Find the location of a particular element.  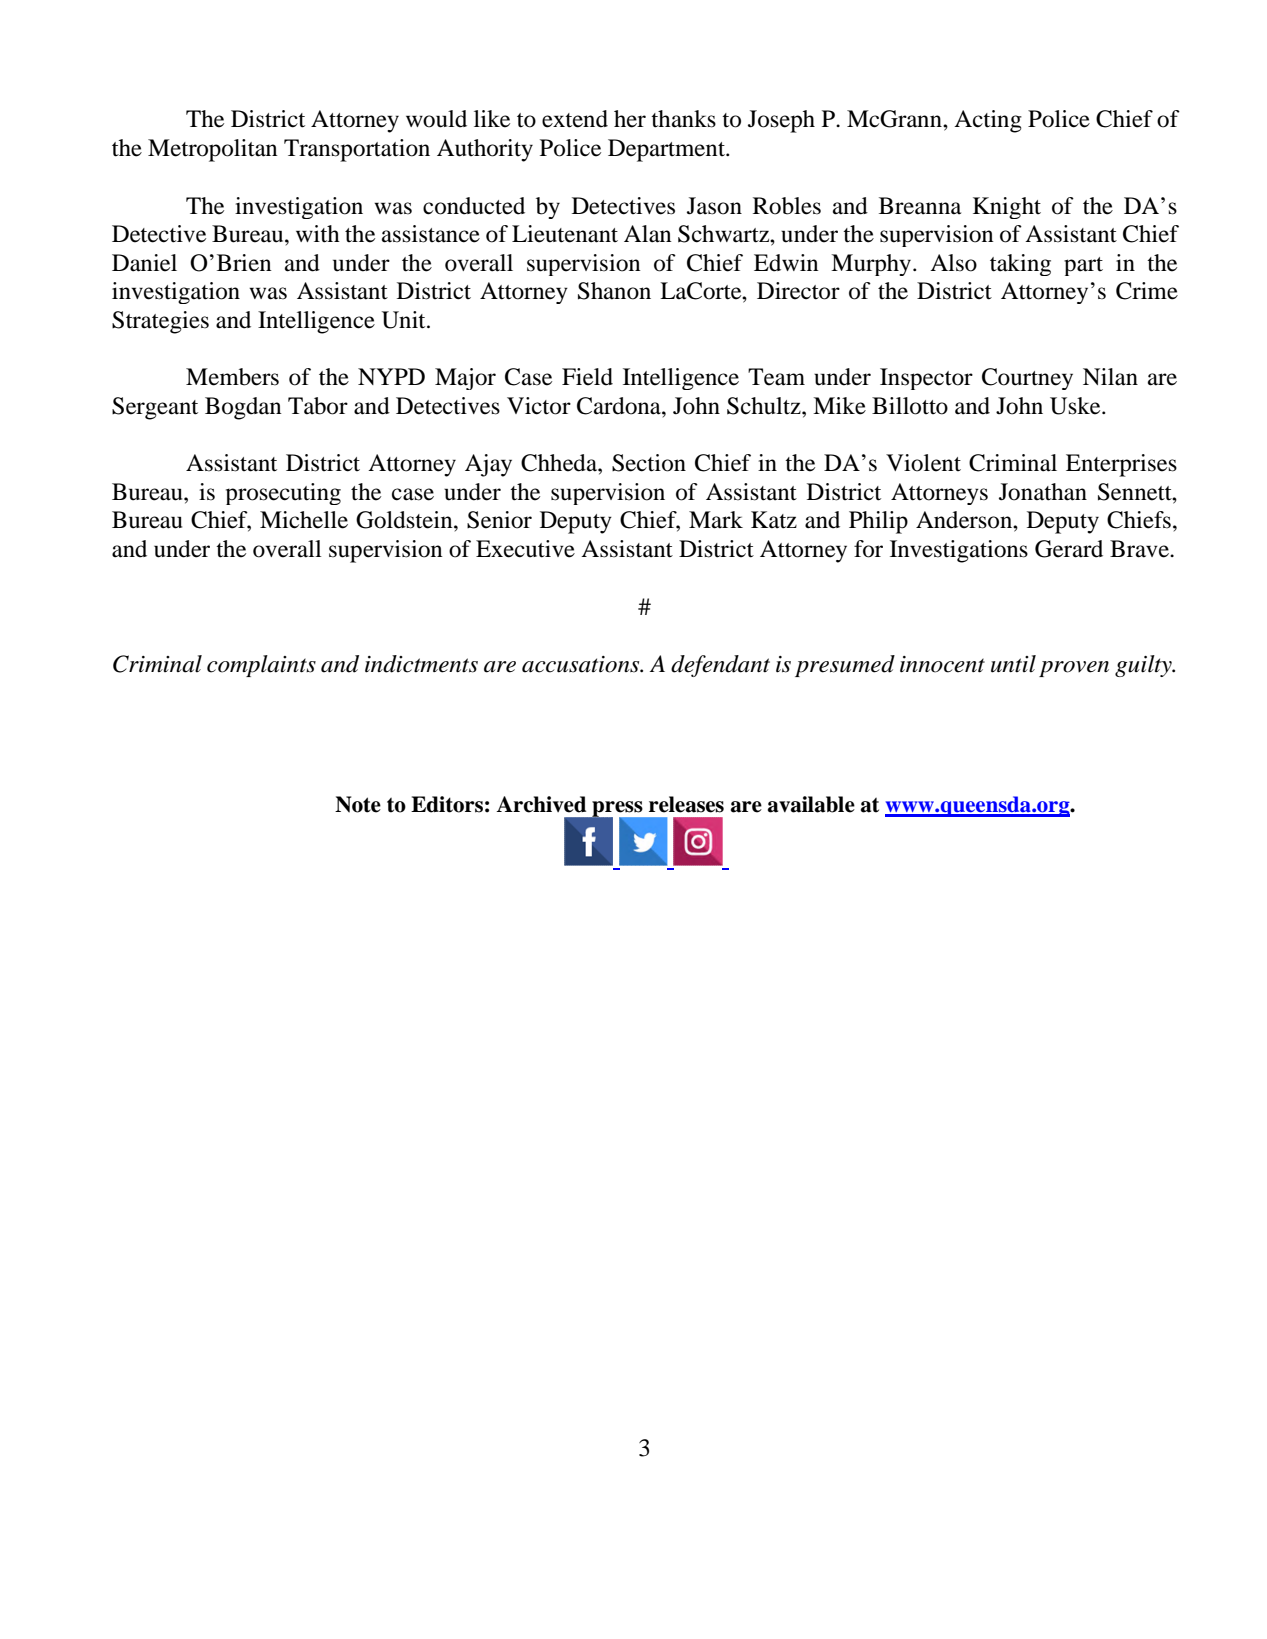

Acting is located at coordinates (988, 121).
